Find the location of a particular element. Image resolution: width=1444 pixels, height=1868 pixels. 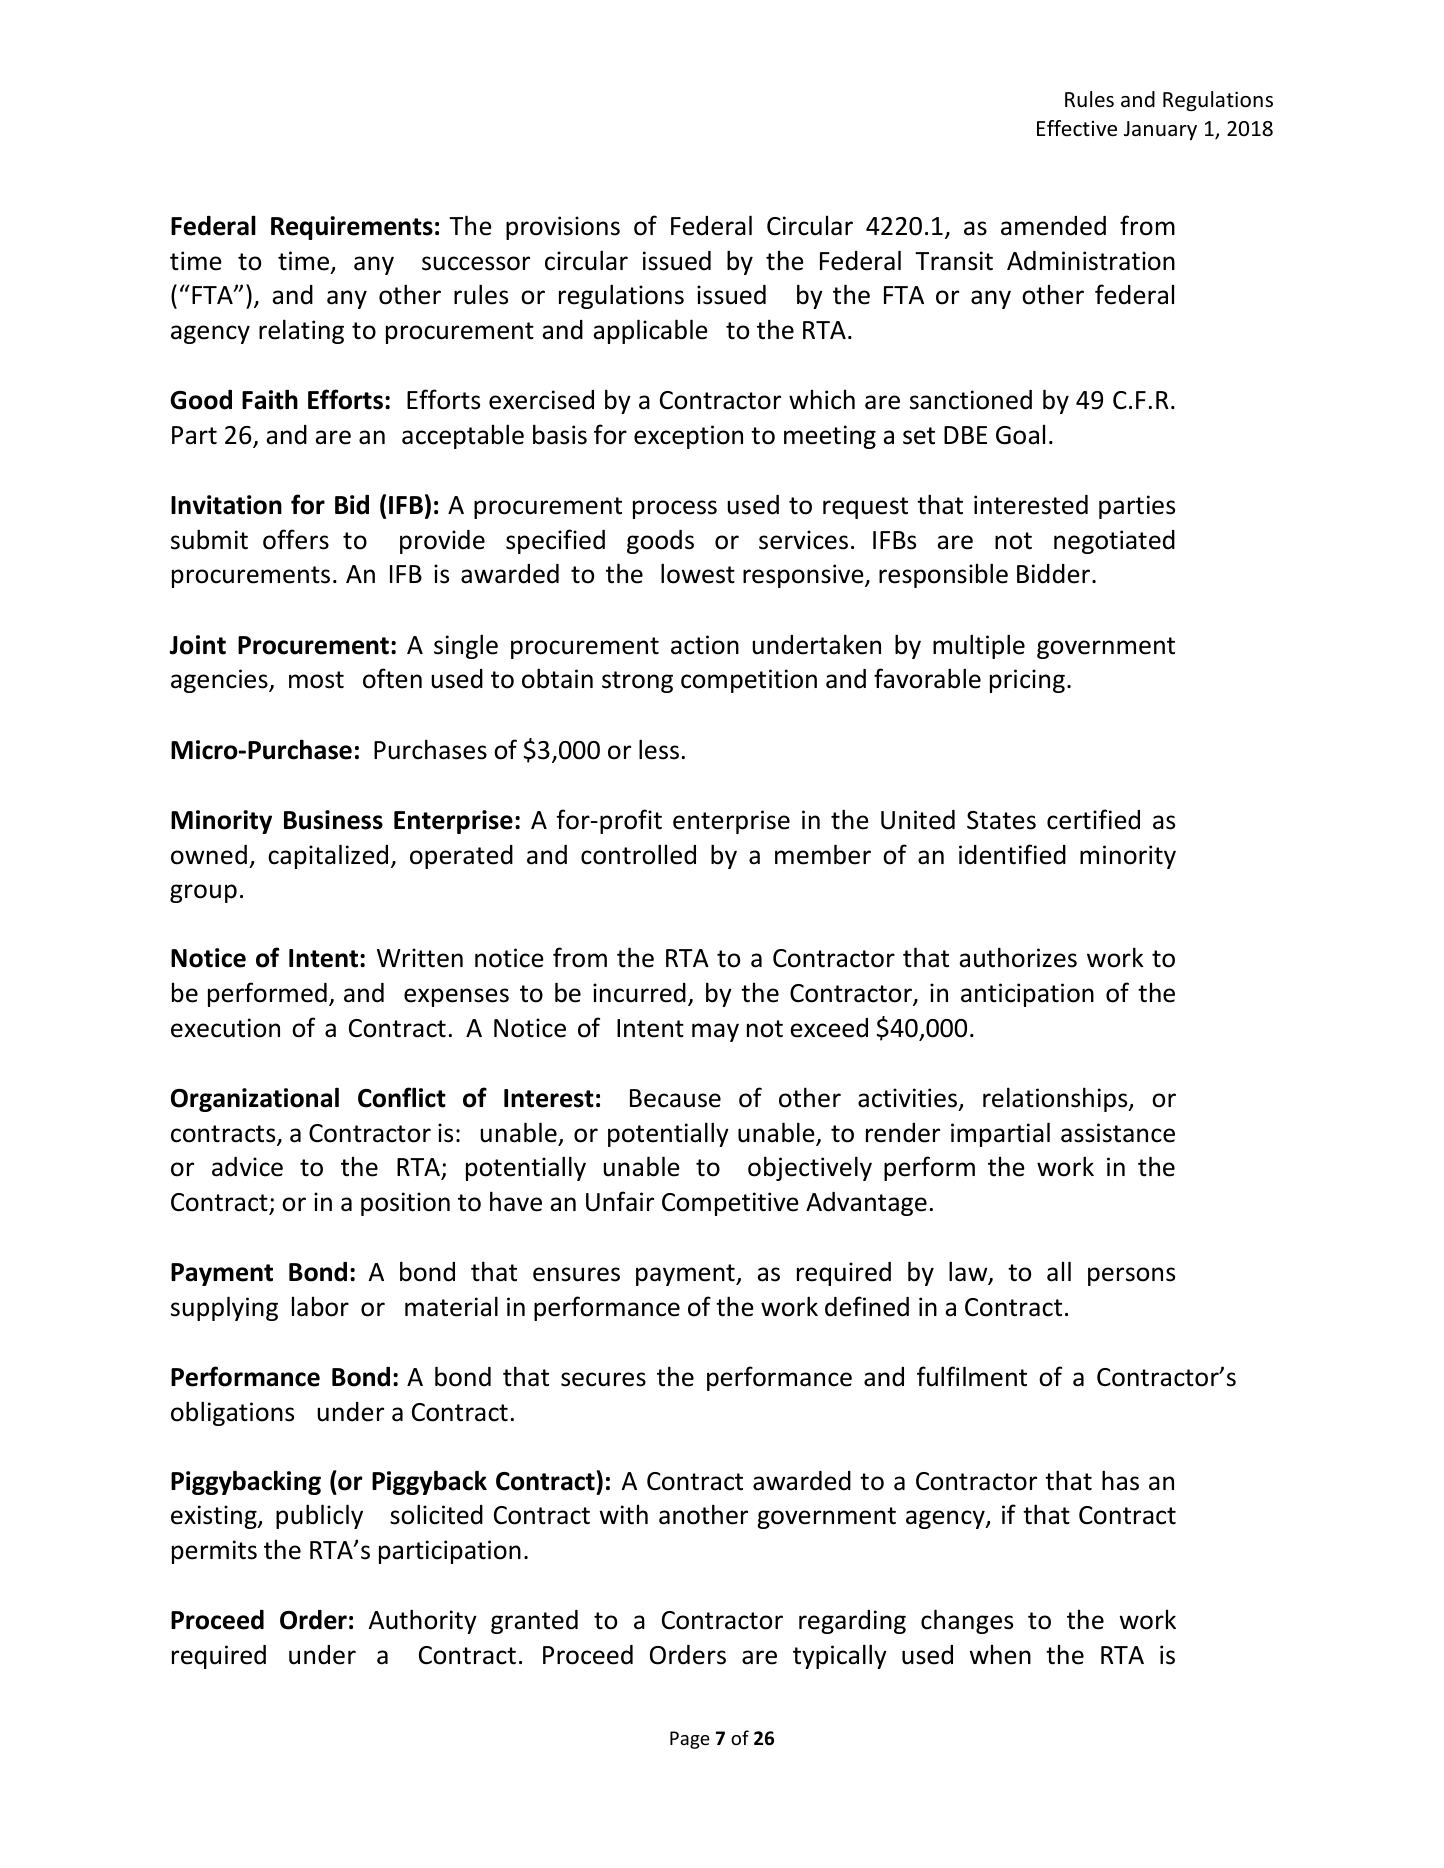

advice is located at coordinates (247, 1167).
